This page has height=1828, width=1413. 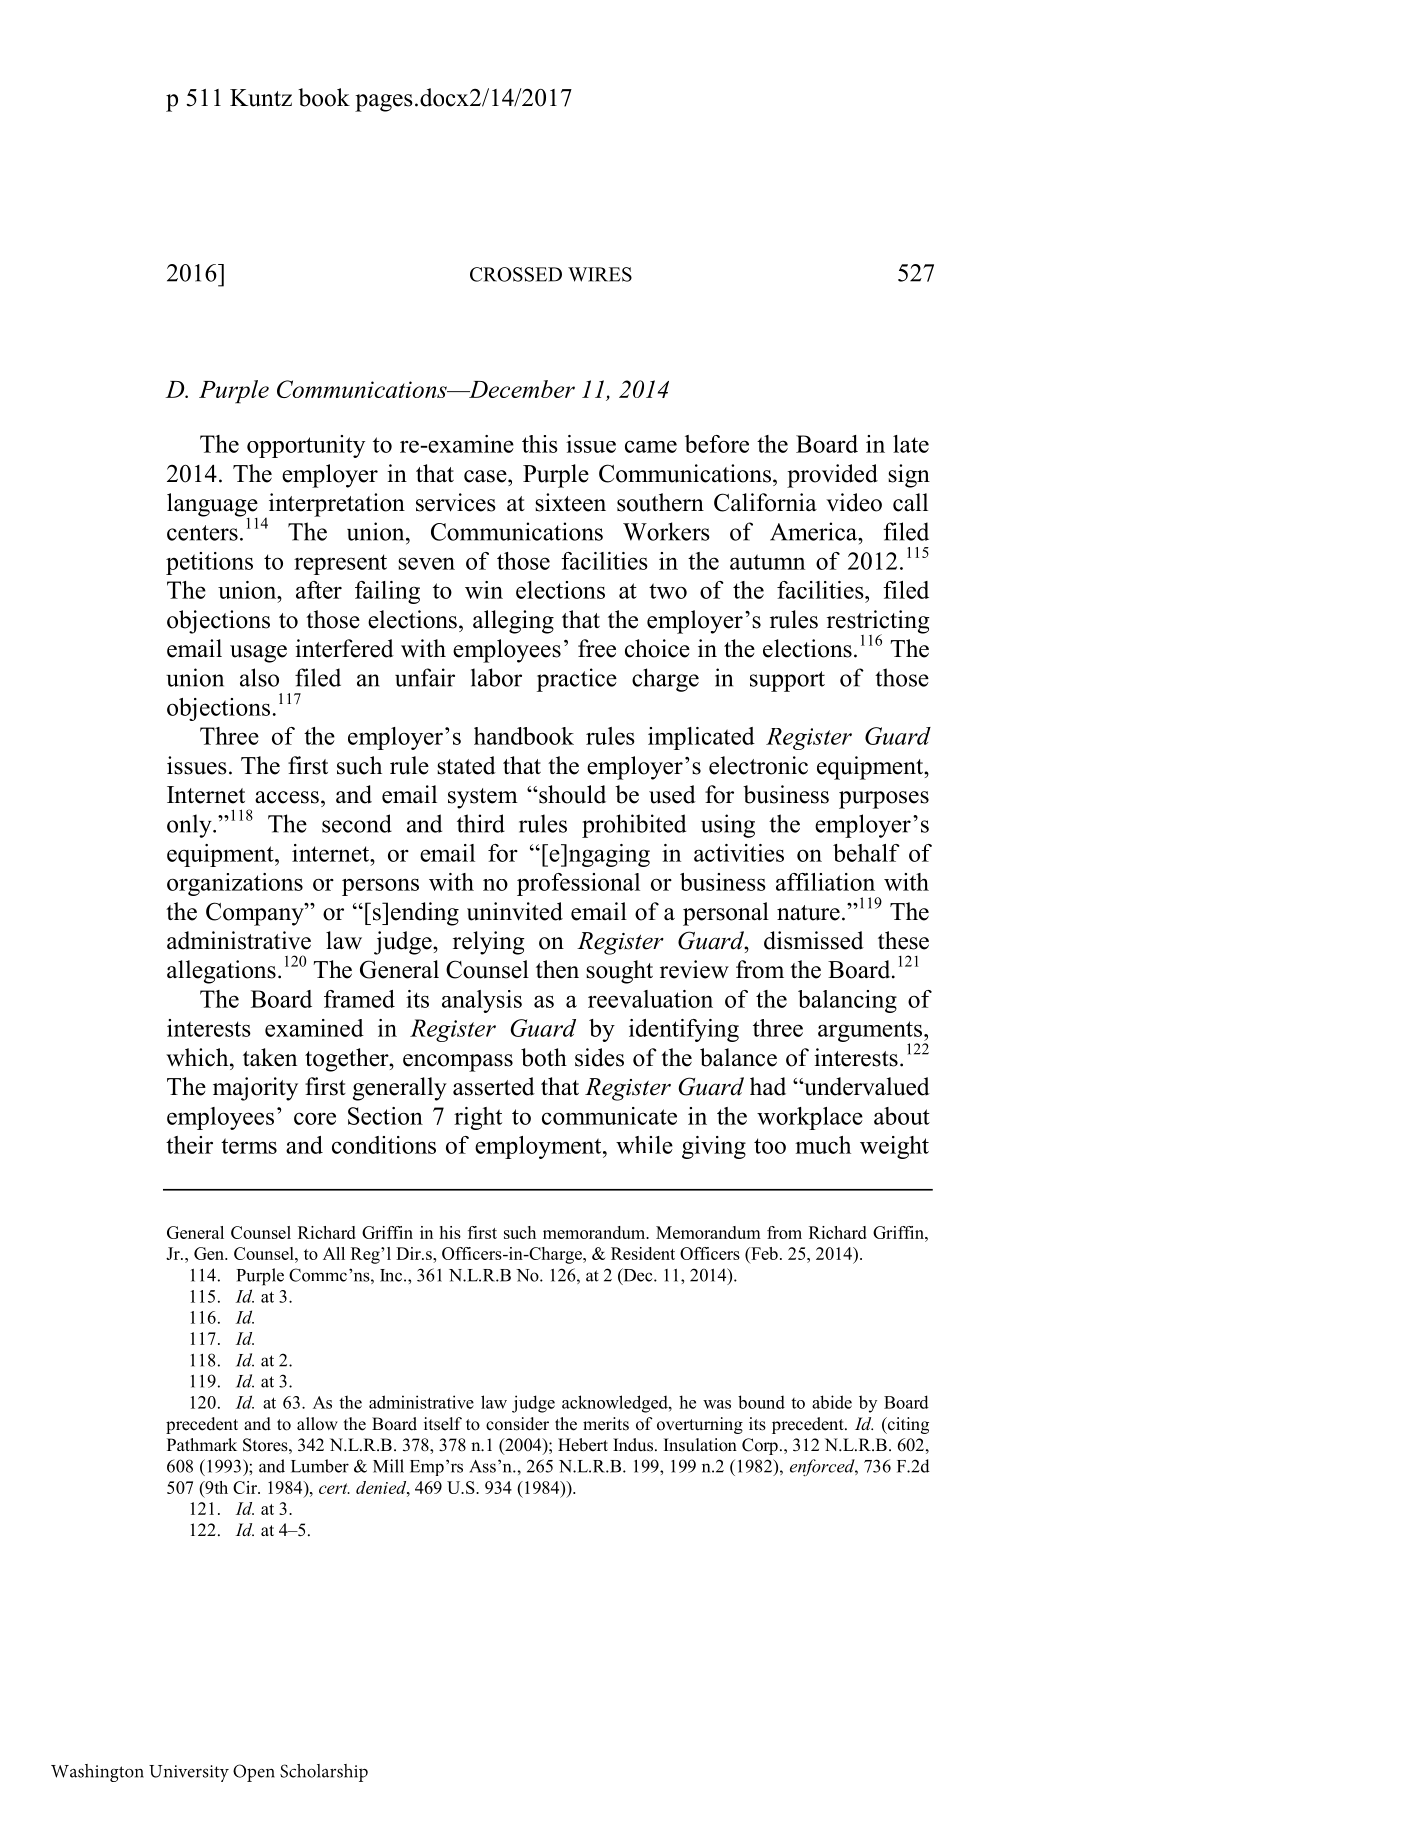 I want to click on which, so click(x=198, y=1057).
